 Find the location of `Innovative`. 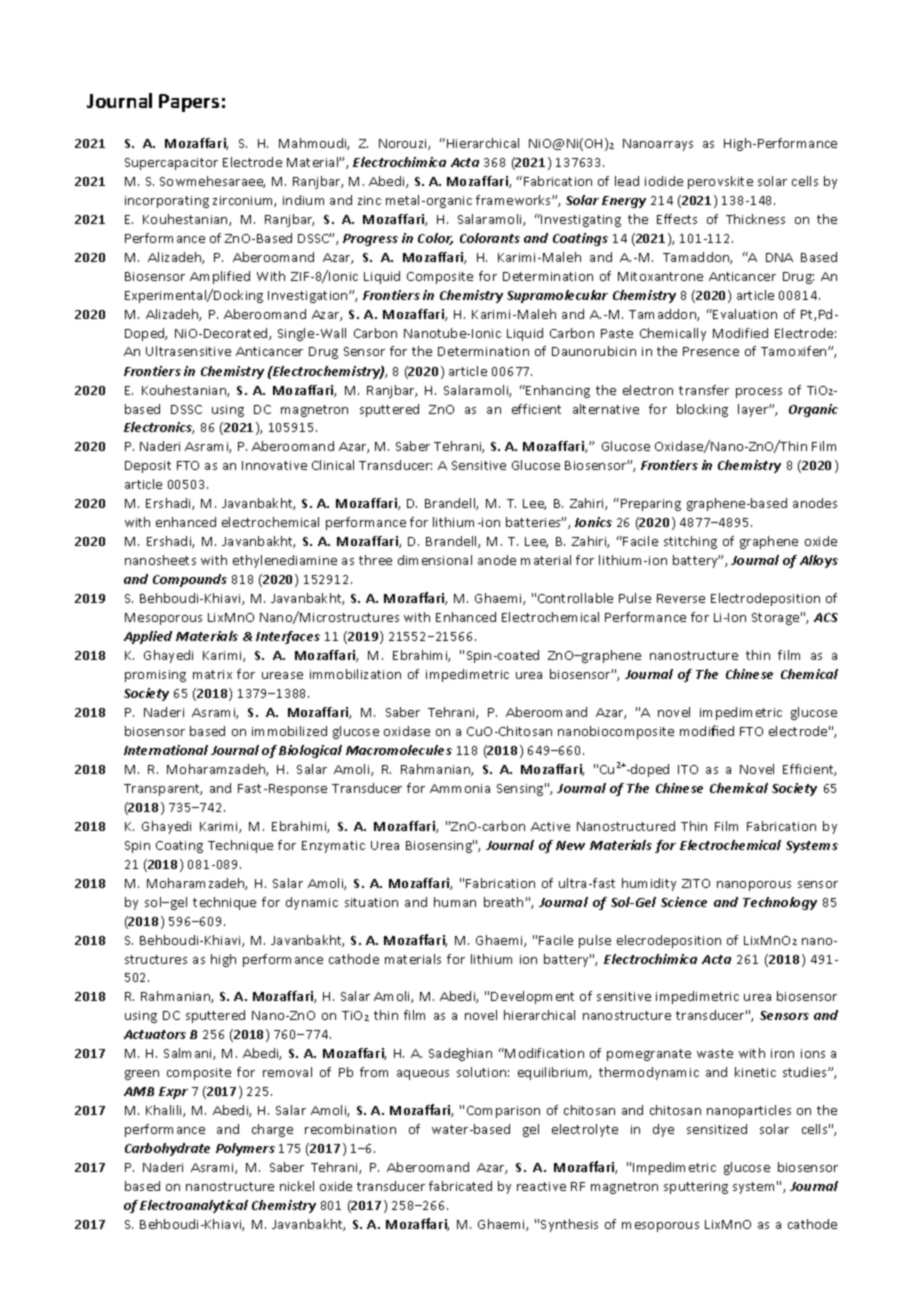

Innovative is located at coordinates (274, 465).
